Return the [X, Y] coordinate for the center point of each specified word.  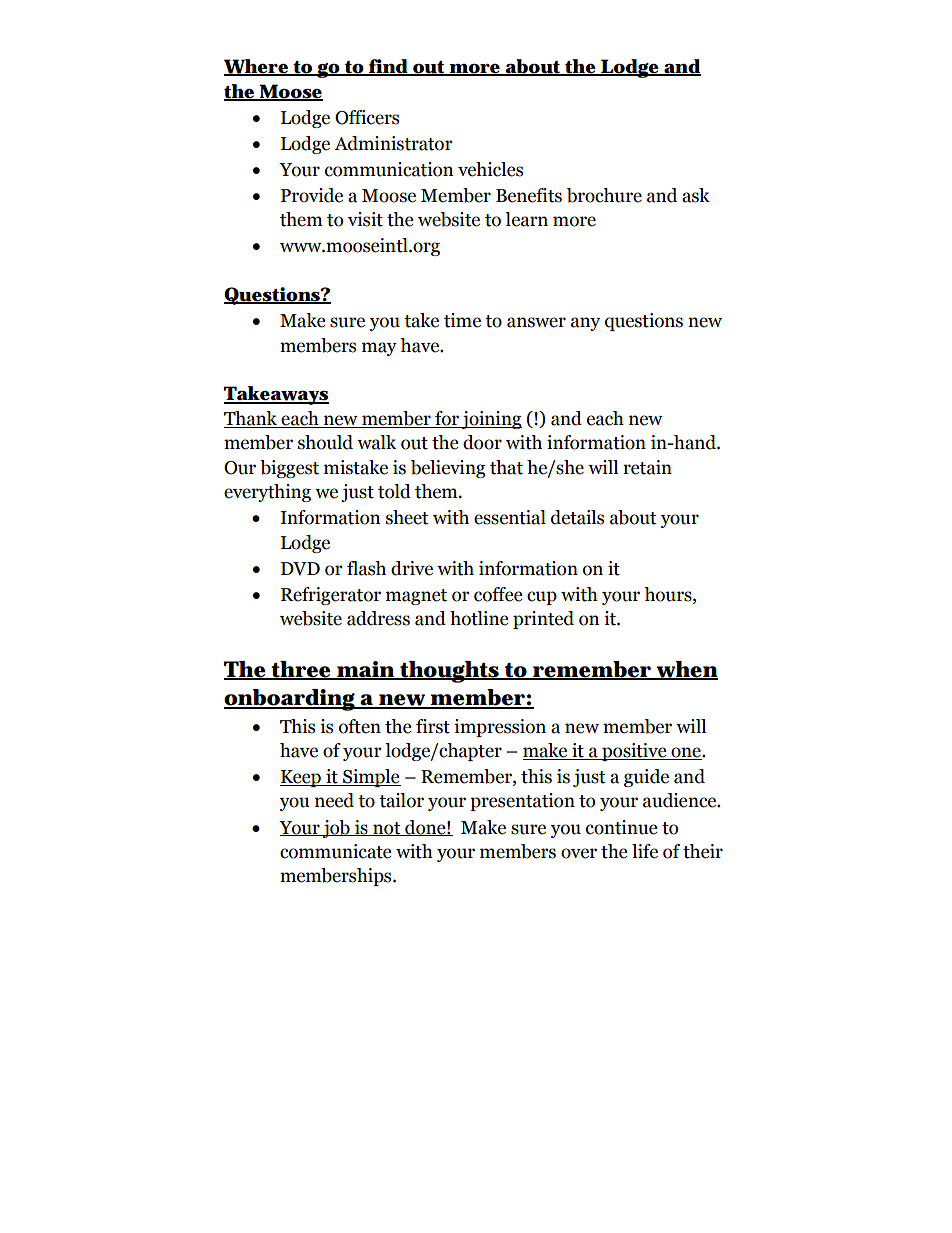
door [482, 442]
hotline [479, 618]
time [462, 320]
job [336, 829]
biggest [289, 469]
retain [647, 467]
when [686, 670]
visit [365, 219]
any [585, 324]
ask [696, 195]
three [301, 670]
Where [257, 67]
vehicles [490, 169]
